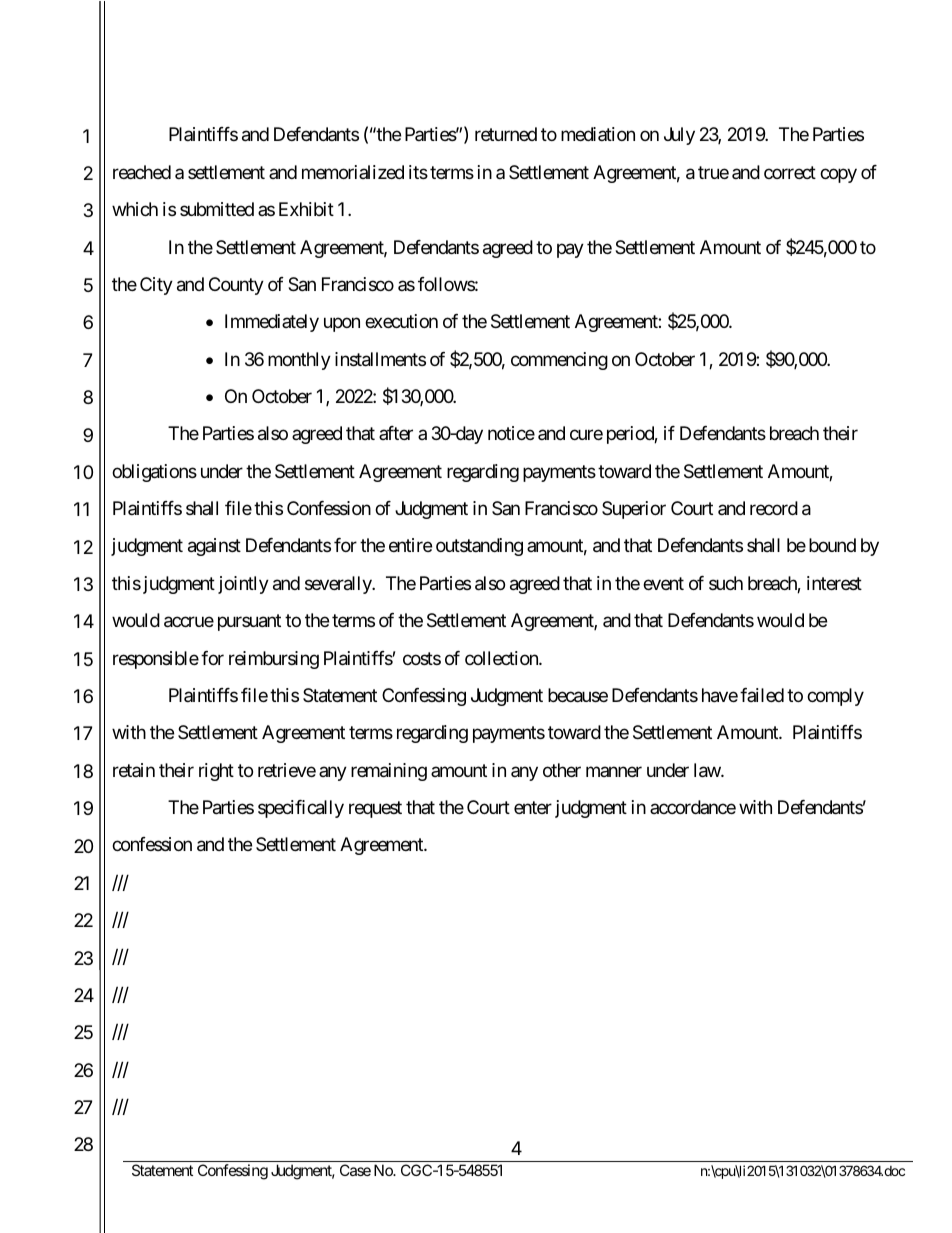  Describe the element at coordinates (708, 770) in the screenshot. I see `law` at that location.
